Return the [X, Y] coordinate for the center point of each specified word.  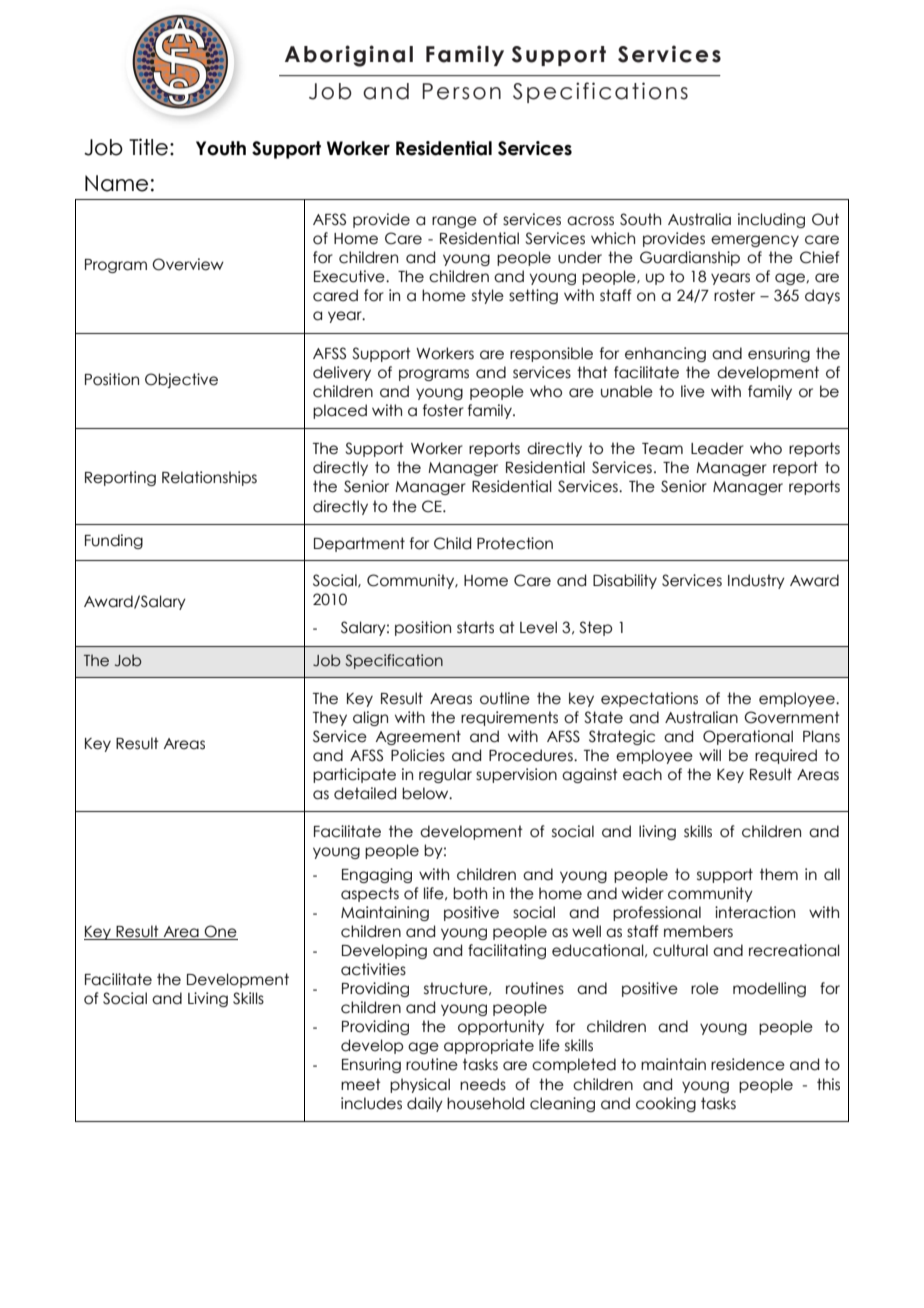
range [454, 222]
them [779, 874]
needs [483, 1084]
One [220, 932]
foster [443, 410]
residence [748, 1064]
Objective [181, 380]
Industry [756, 581]
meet [361, 1084]
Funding [114, 541]
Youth [221, 148]
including [771, 220]
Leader [717, 448]
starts [475, 627]
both [470, 893]
